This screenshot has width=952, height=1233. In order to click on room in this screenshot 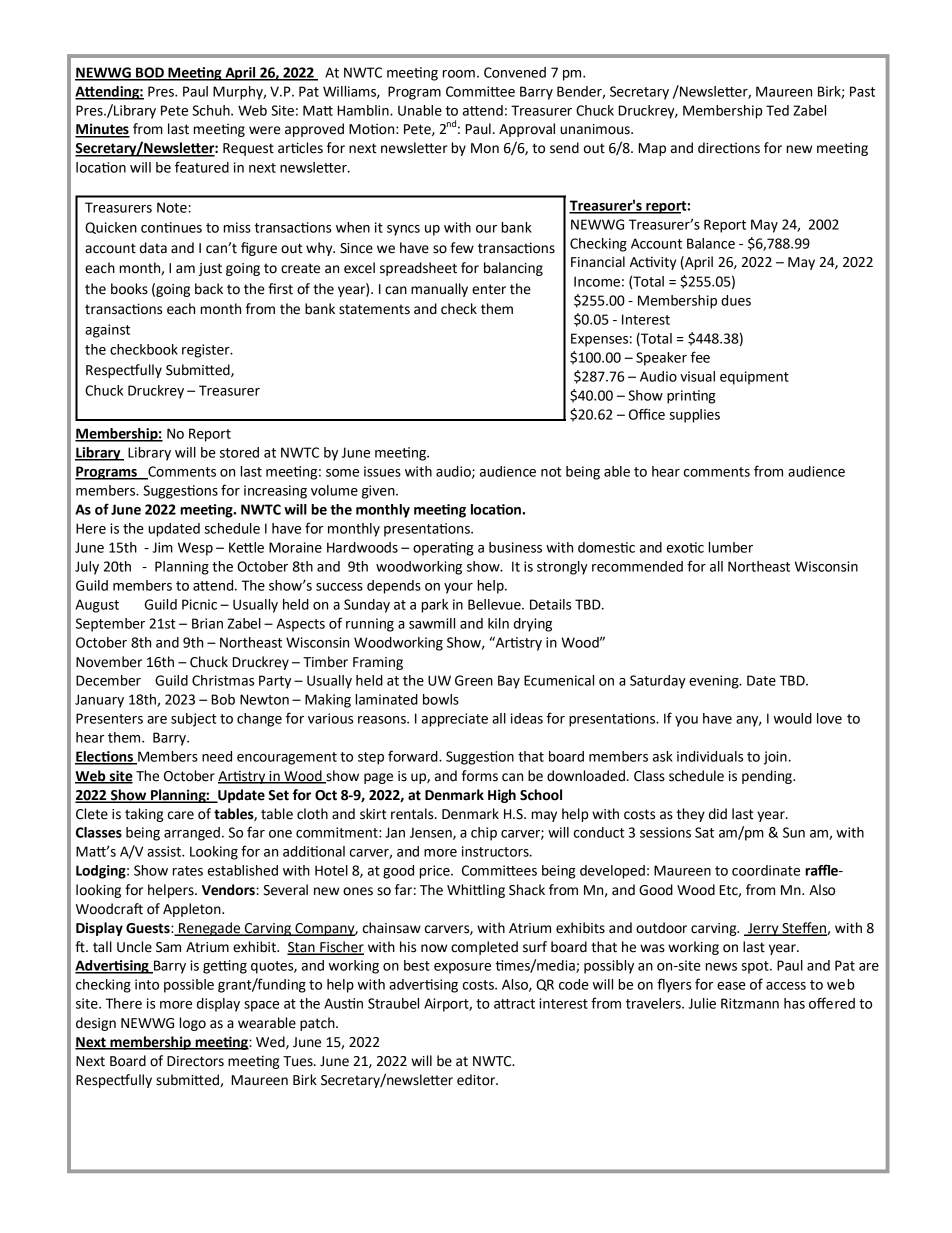, I will do `click(459, 74)`.
